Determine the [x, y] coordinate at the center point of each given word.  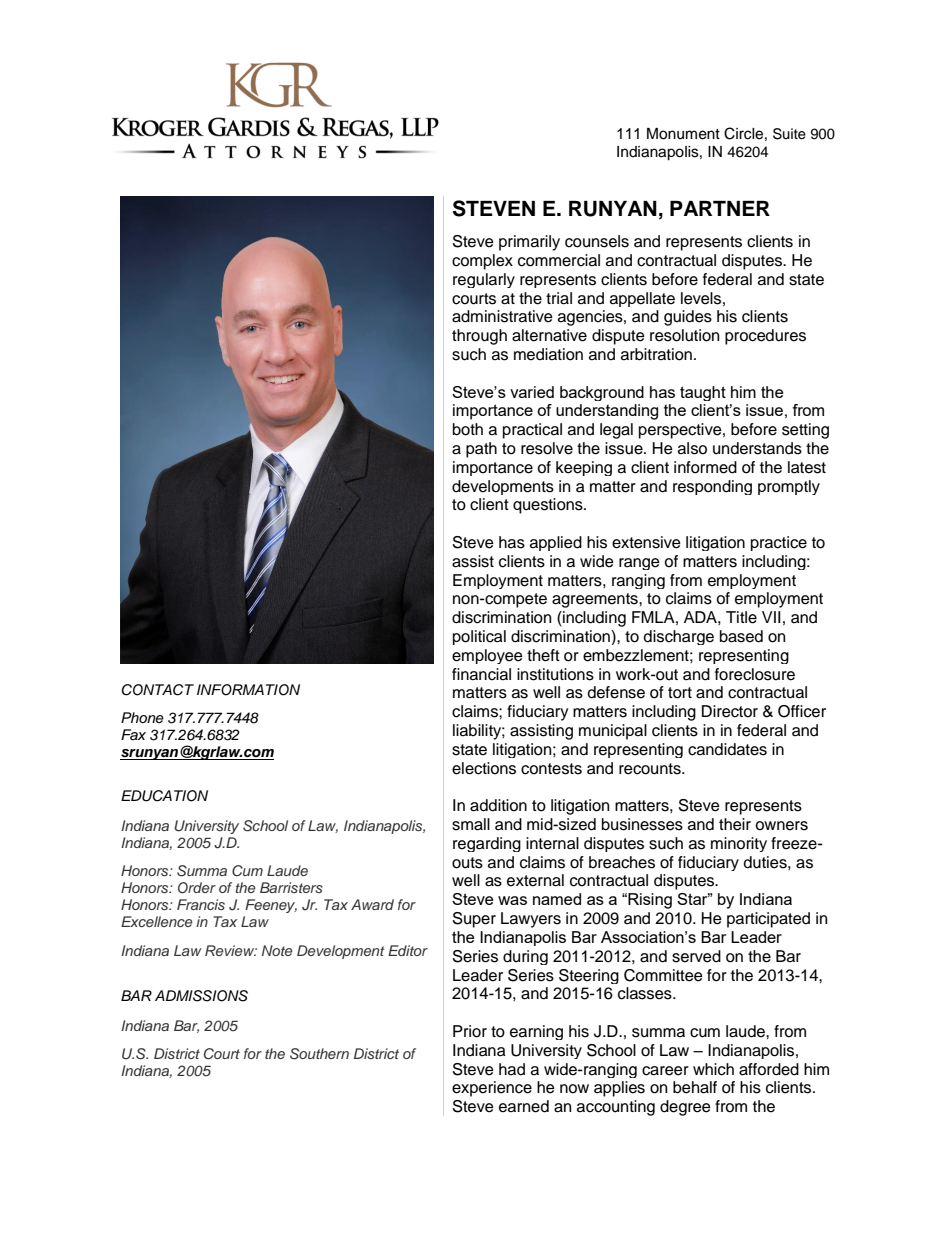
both [468, 429]
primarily [529, 243]
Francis [201, 904]
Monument [683, 134]
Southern [319, 1054]
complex [482, 262]
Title [741, 617]
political [479, 637]
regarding [487, 844]
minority [739, 844]
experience [492, 1089]
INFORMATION [248, 690]
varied [532, 392]
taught [703, 393]
